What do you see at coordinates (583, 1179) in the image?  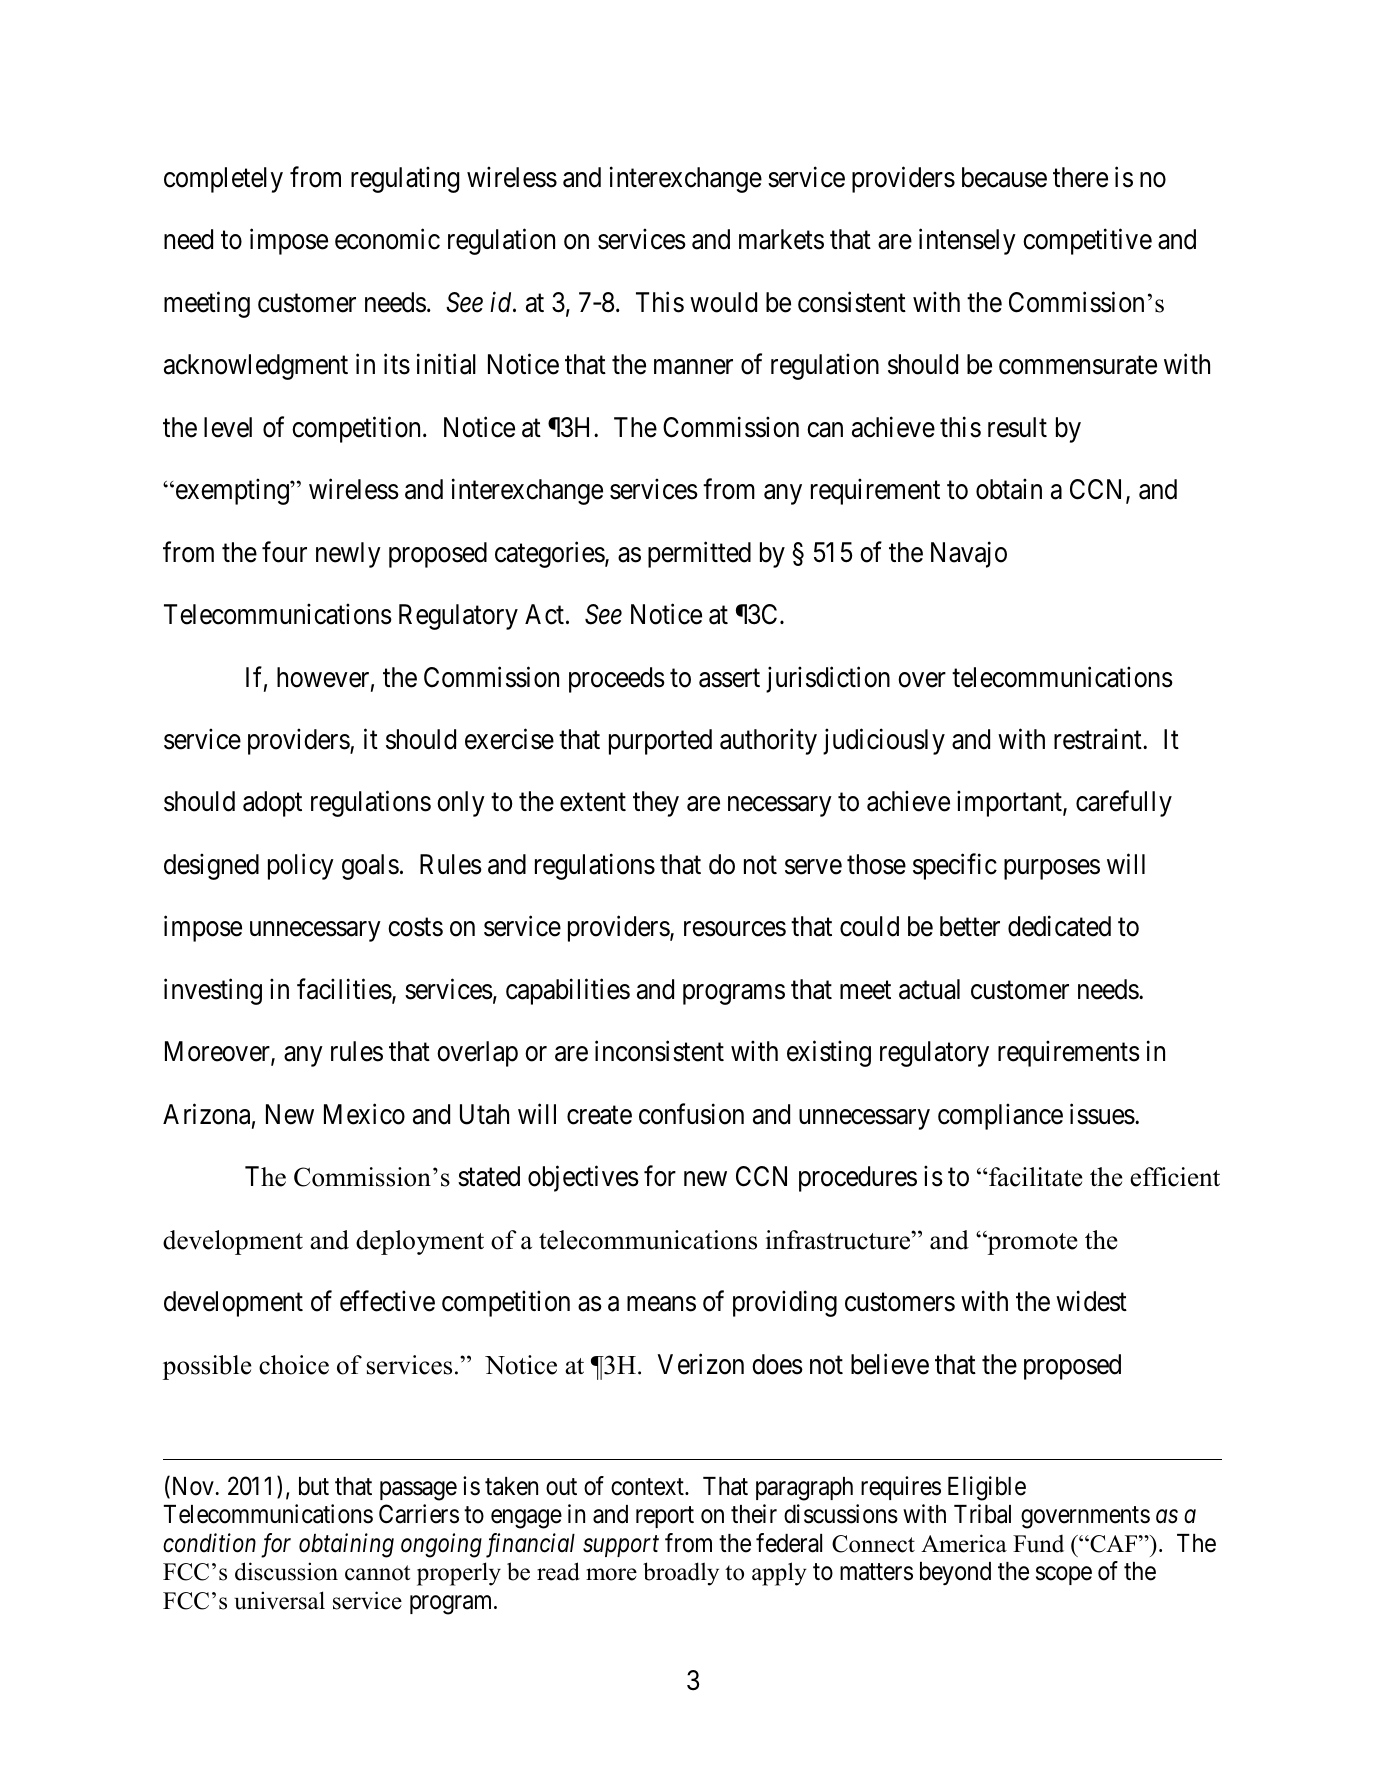 I see `objectives` at bounding box center [583, 1179].
